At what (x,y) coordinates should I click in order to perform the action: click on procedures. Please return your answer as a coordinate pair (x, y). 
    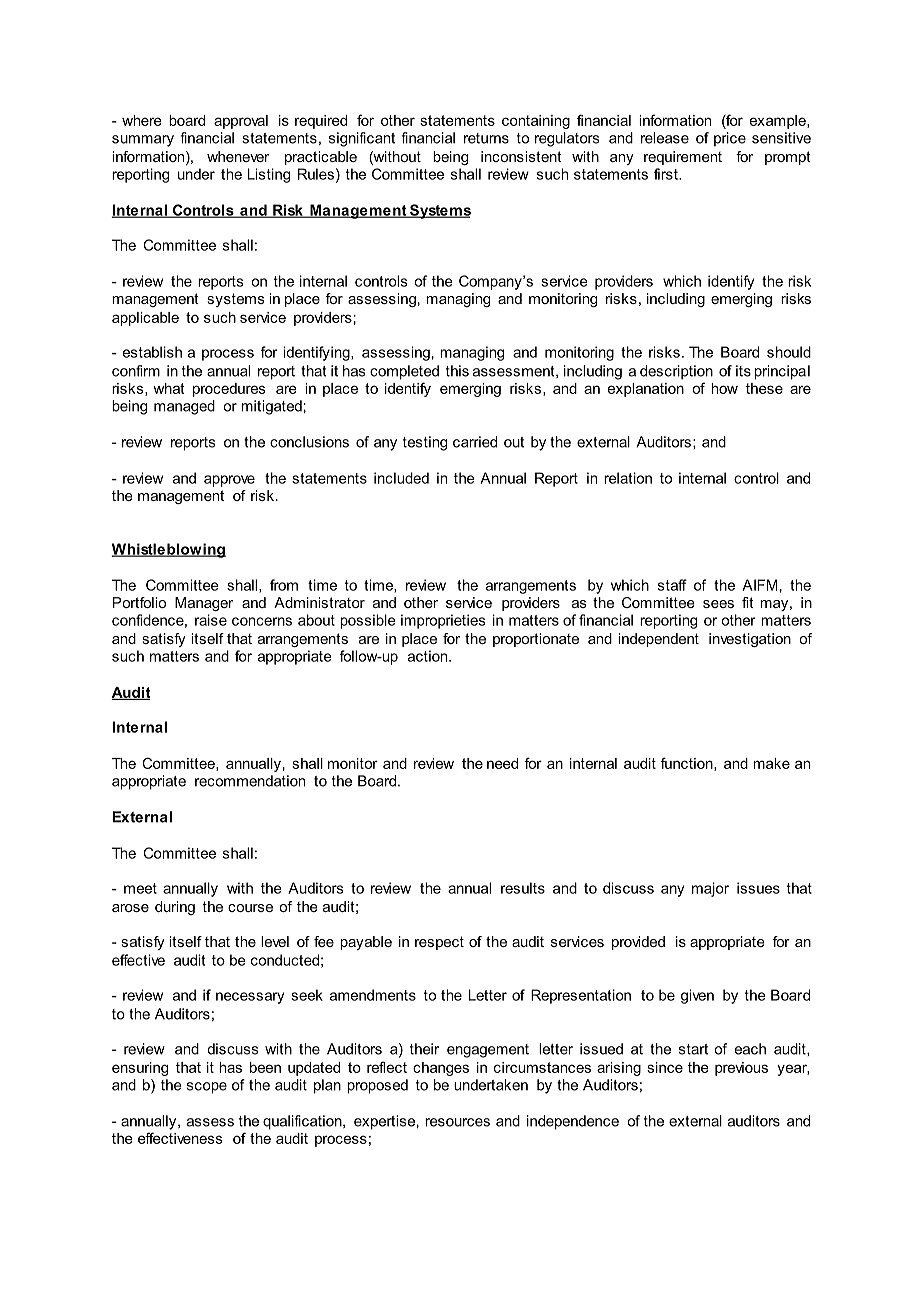
    Looking at the image, I should click on (229, 390).
